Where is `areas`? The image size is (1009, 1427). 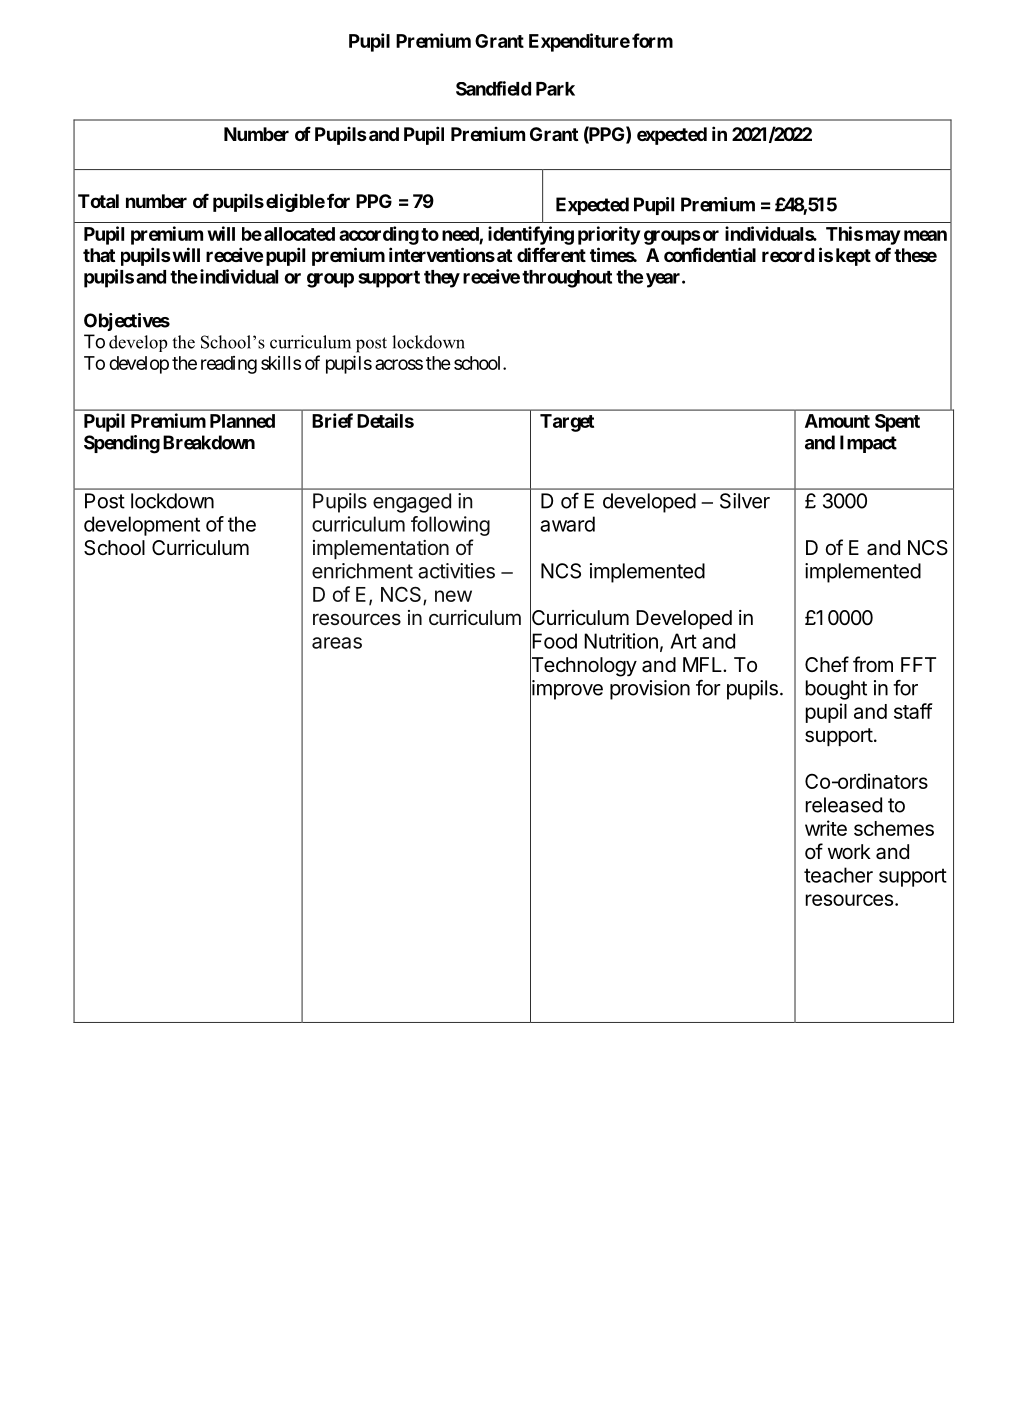 areas is located at coordinates (337, 643).
